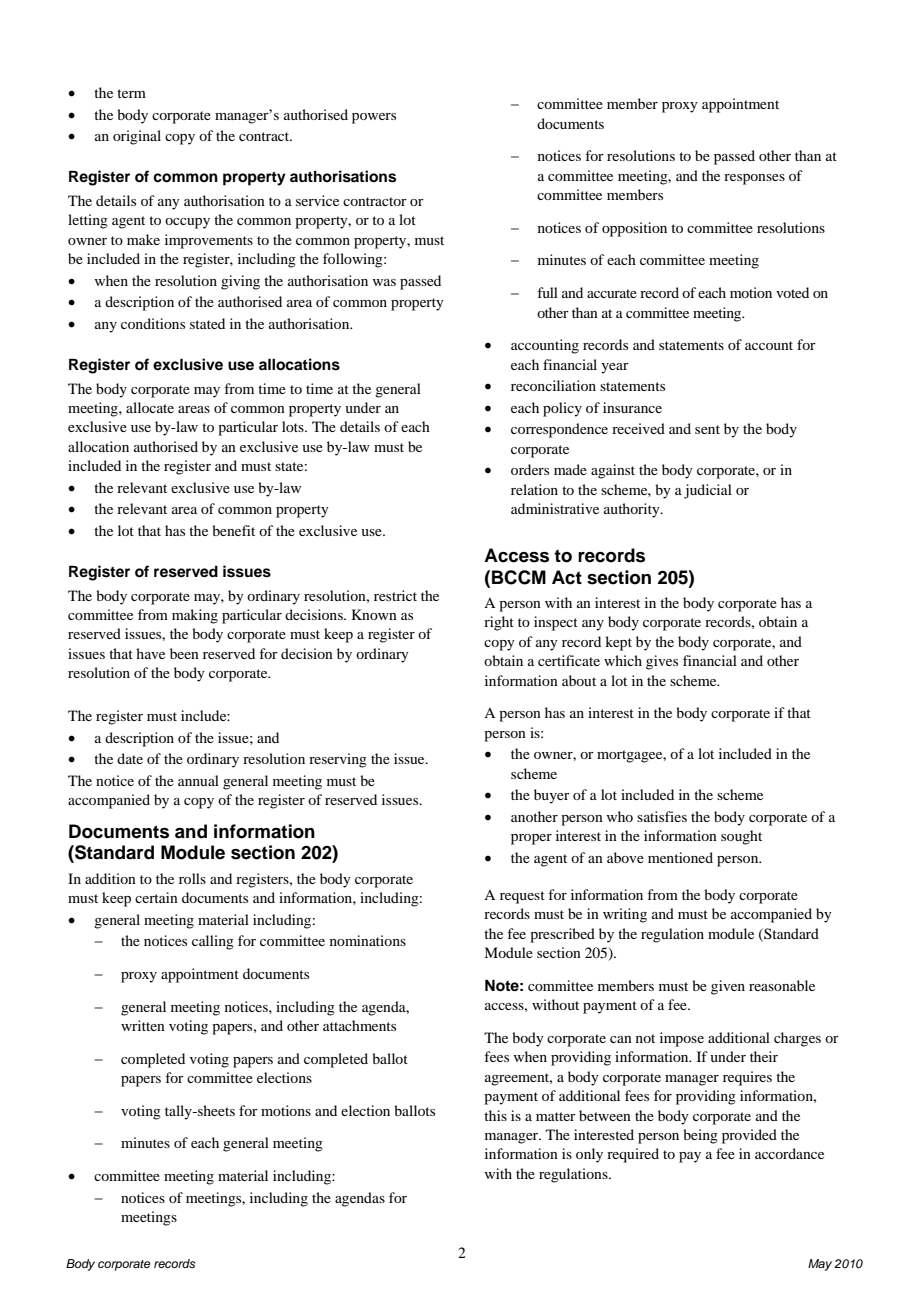  What do you see at coordinates (680, 857) in the document?
I see `mentioned` at bounding box center [680, 857].
